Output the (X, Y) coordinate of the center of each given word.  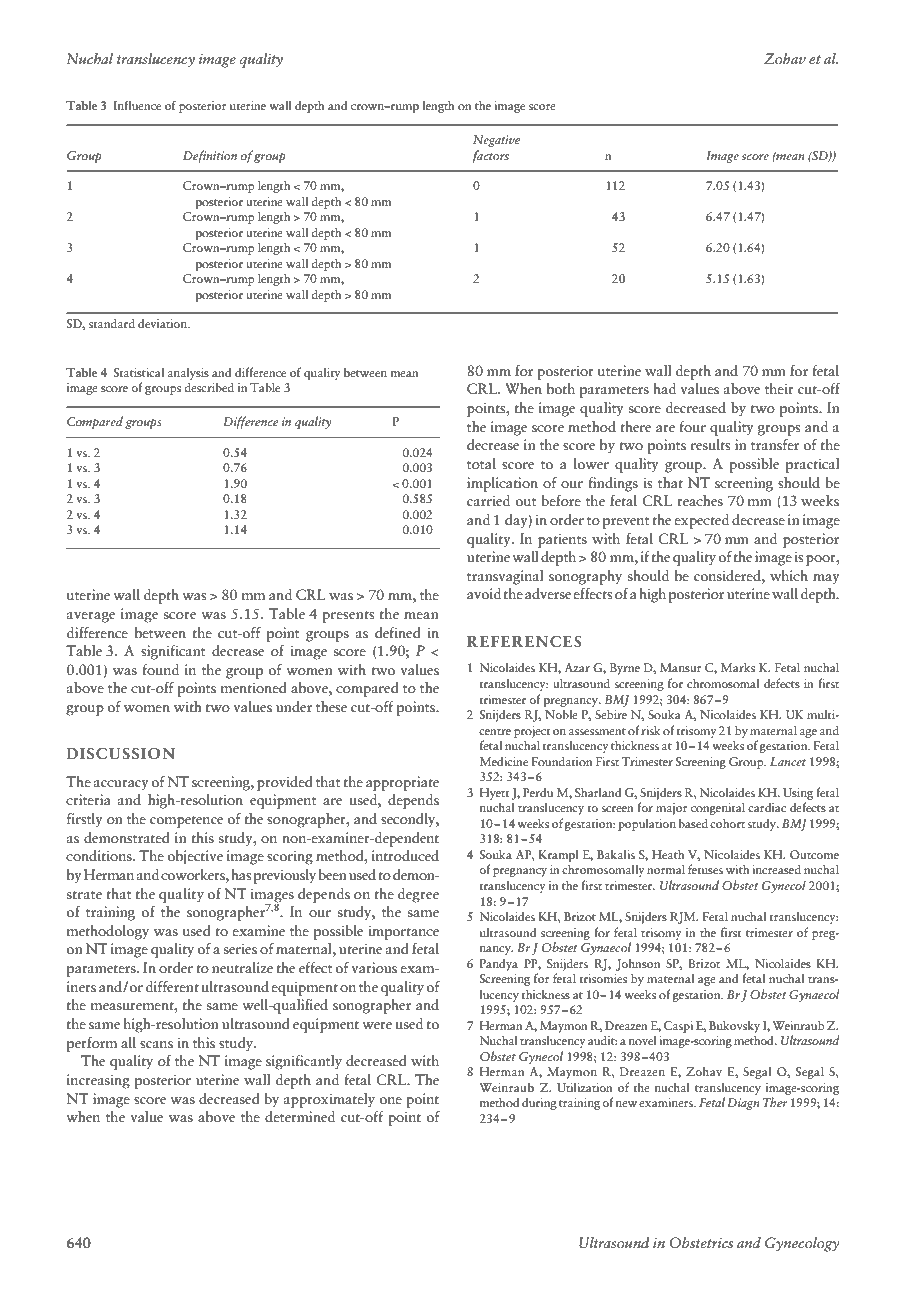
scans (156, 1045)
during (539, 1104)
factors (491, 156)
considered (728, 576)
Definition (210, 156)
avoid (484, 593)
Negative (496, 141)
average (91, 617)
